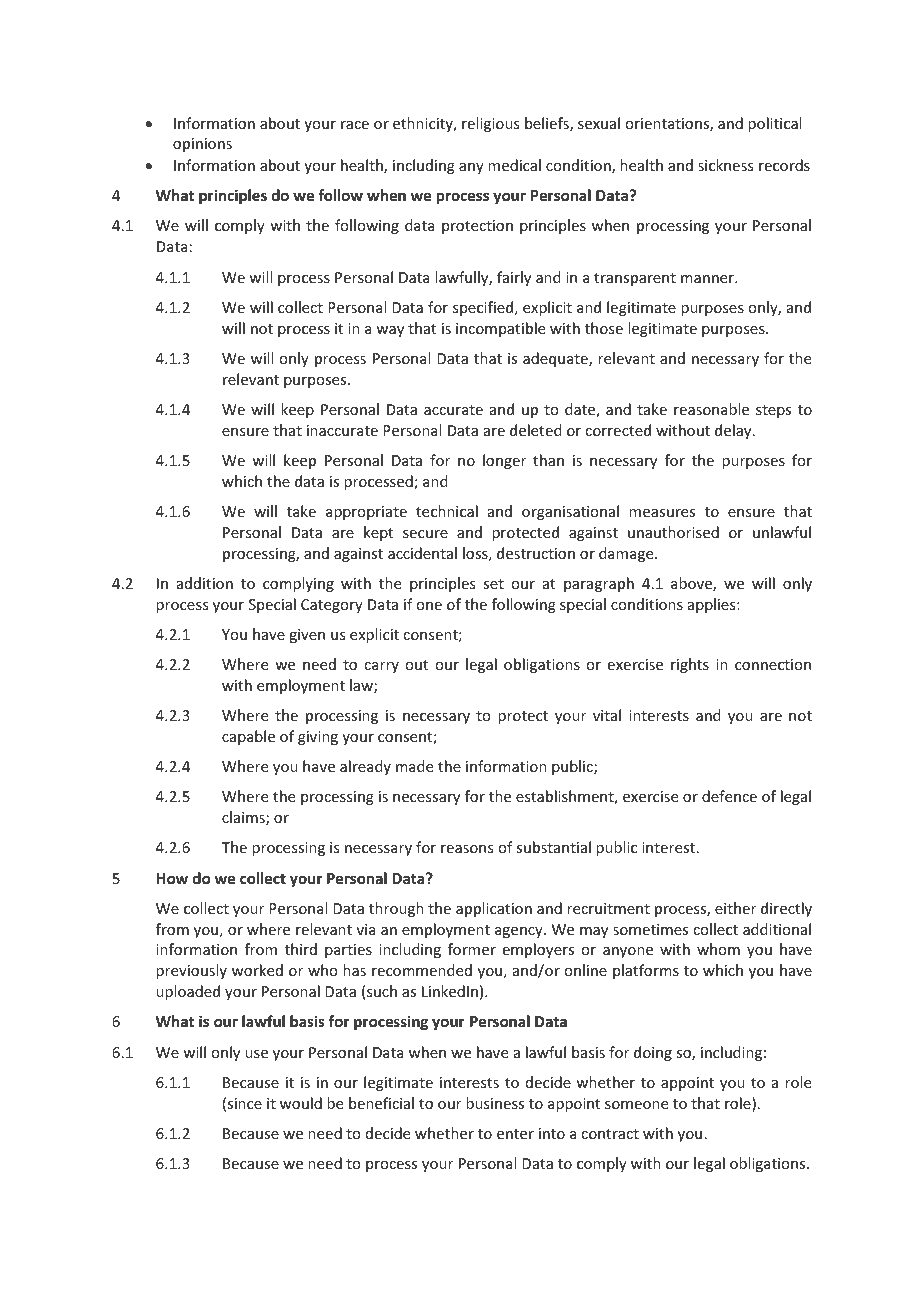 This screenshot has height=1308, width=924. I want to click on given, so click(307, 636).
